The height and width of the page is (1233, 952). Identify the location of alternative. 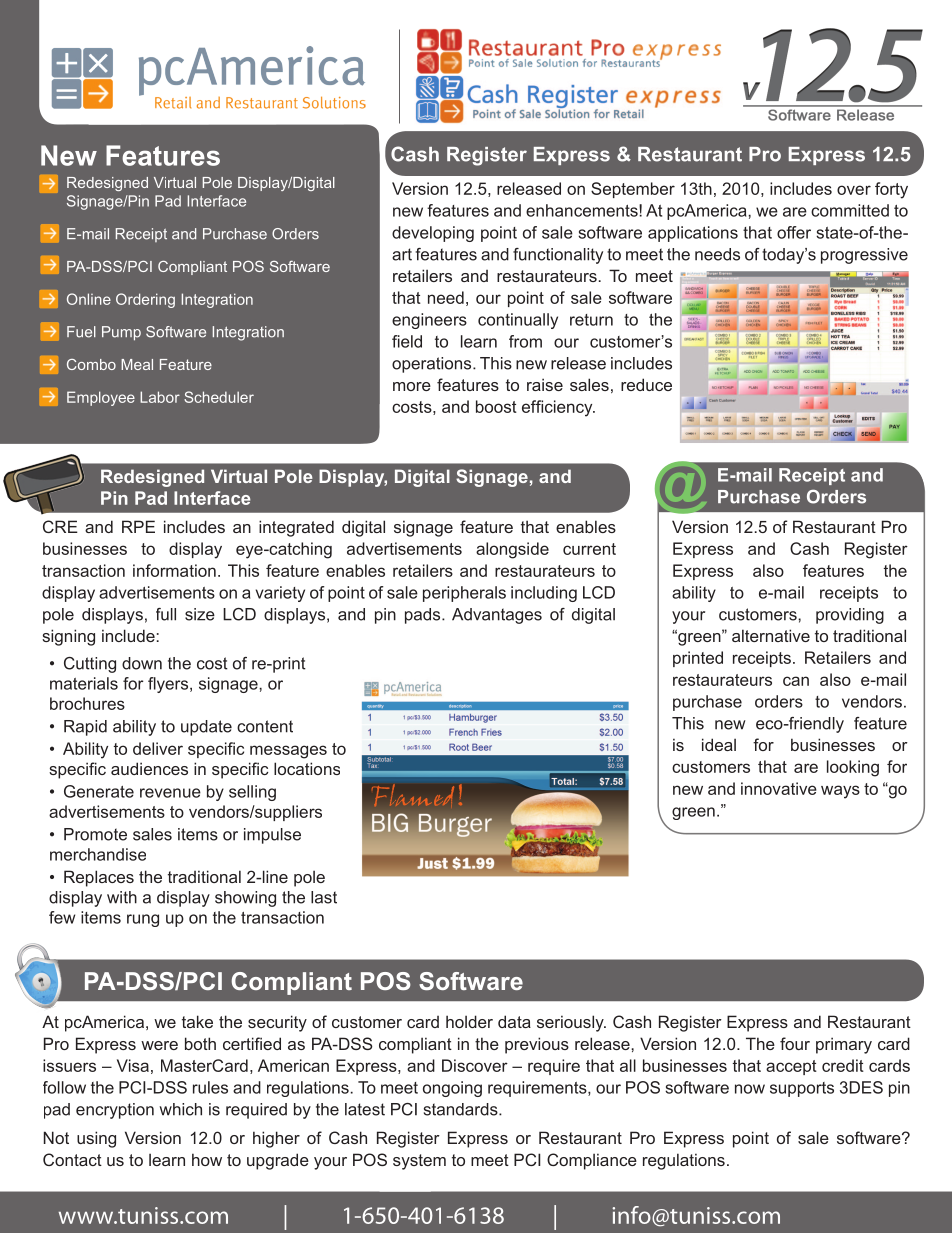
(771, 635).
